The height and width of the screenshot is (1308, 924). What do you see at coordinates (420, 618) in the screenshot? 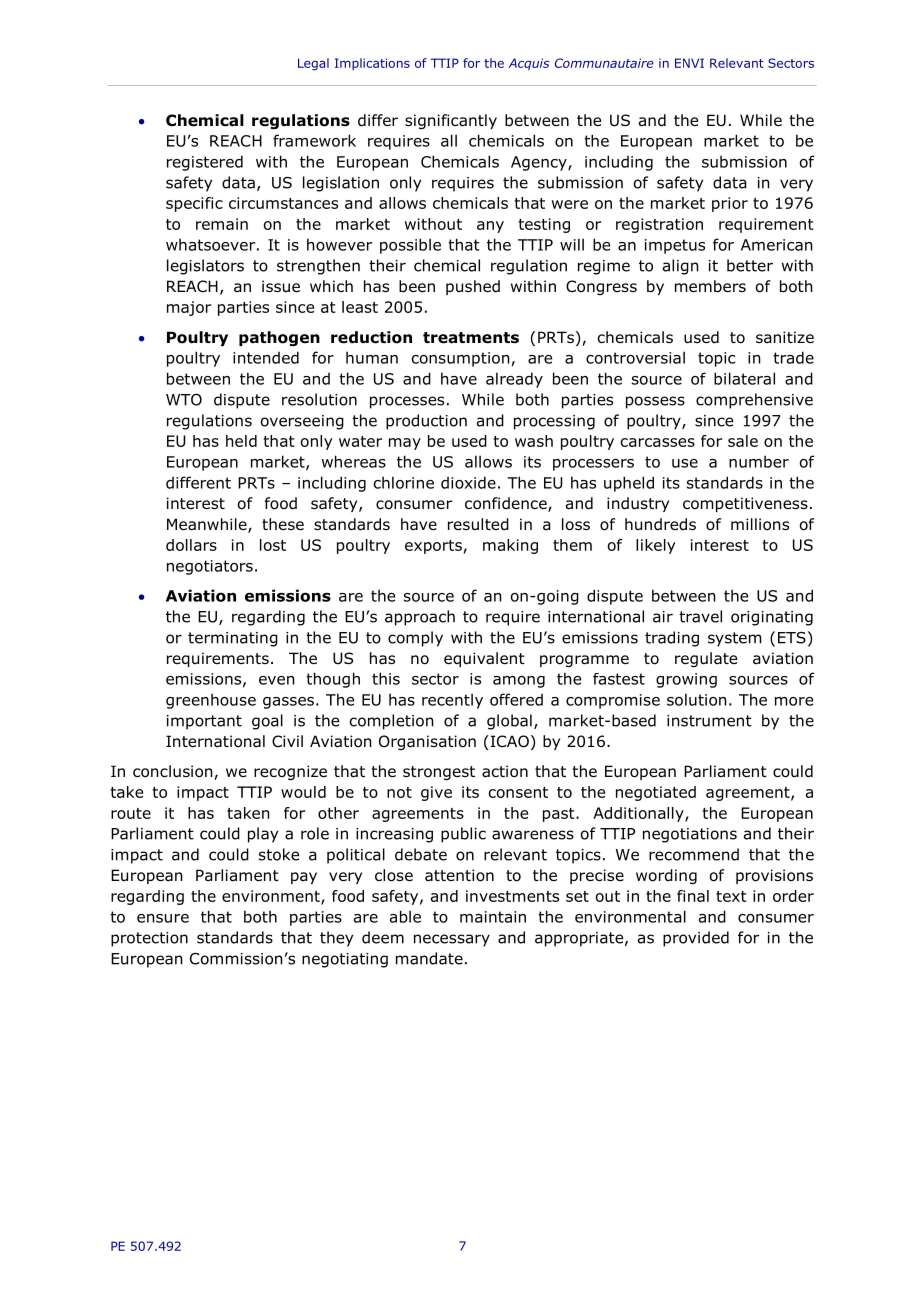
I see `approach` at bounding box center [420, 618].
